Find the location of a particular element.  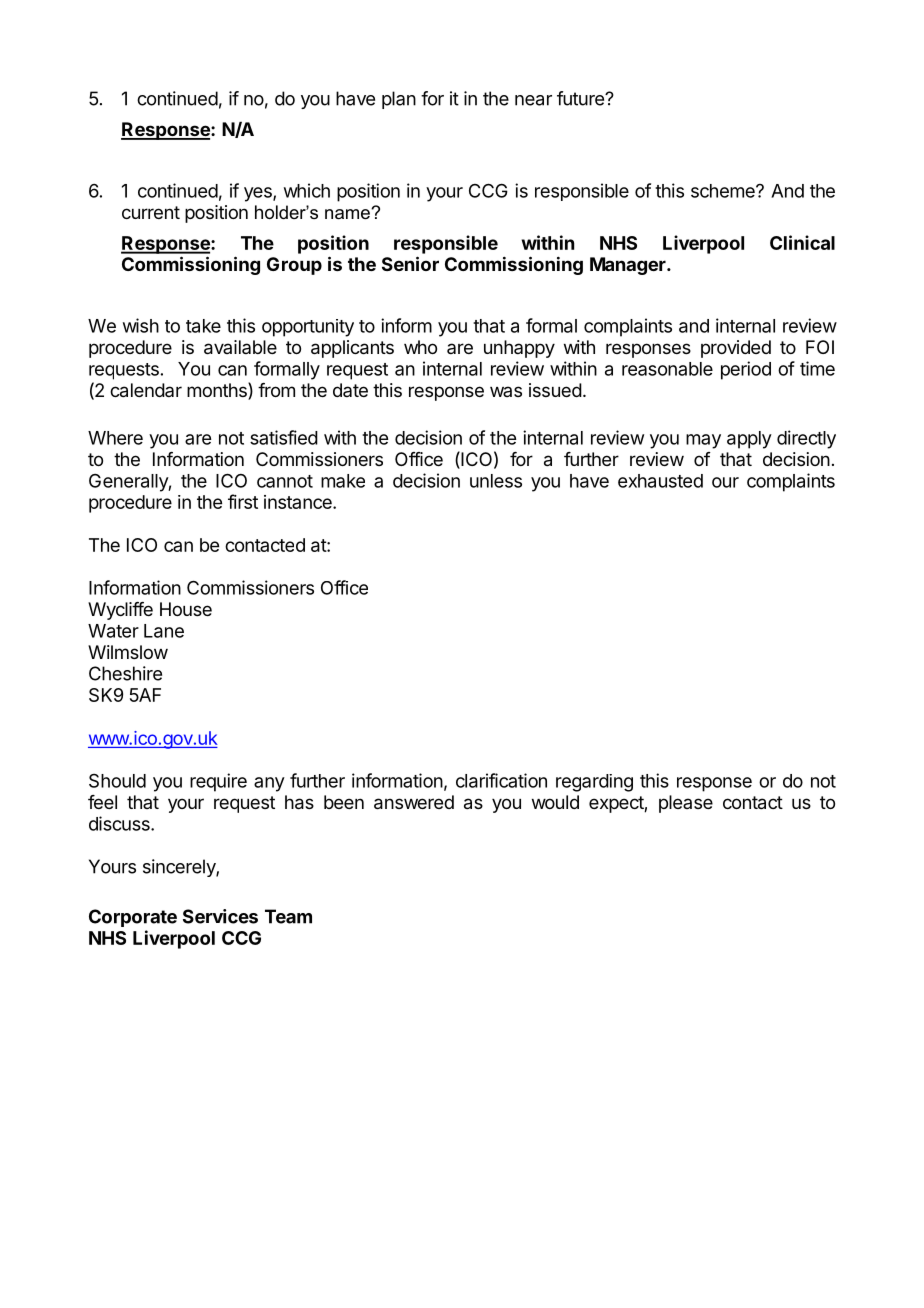

require is located at coordinates (218, 782).
